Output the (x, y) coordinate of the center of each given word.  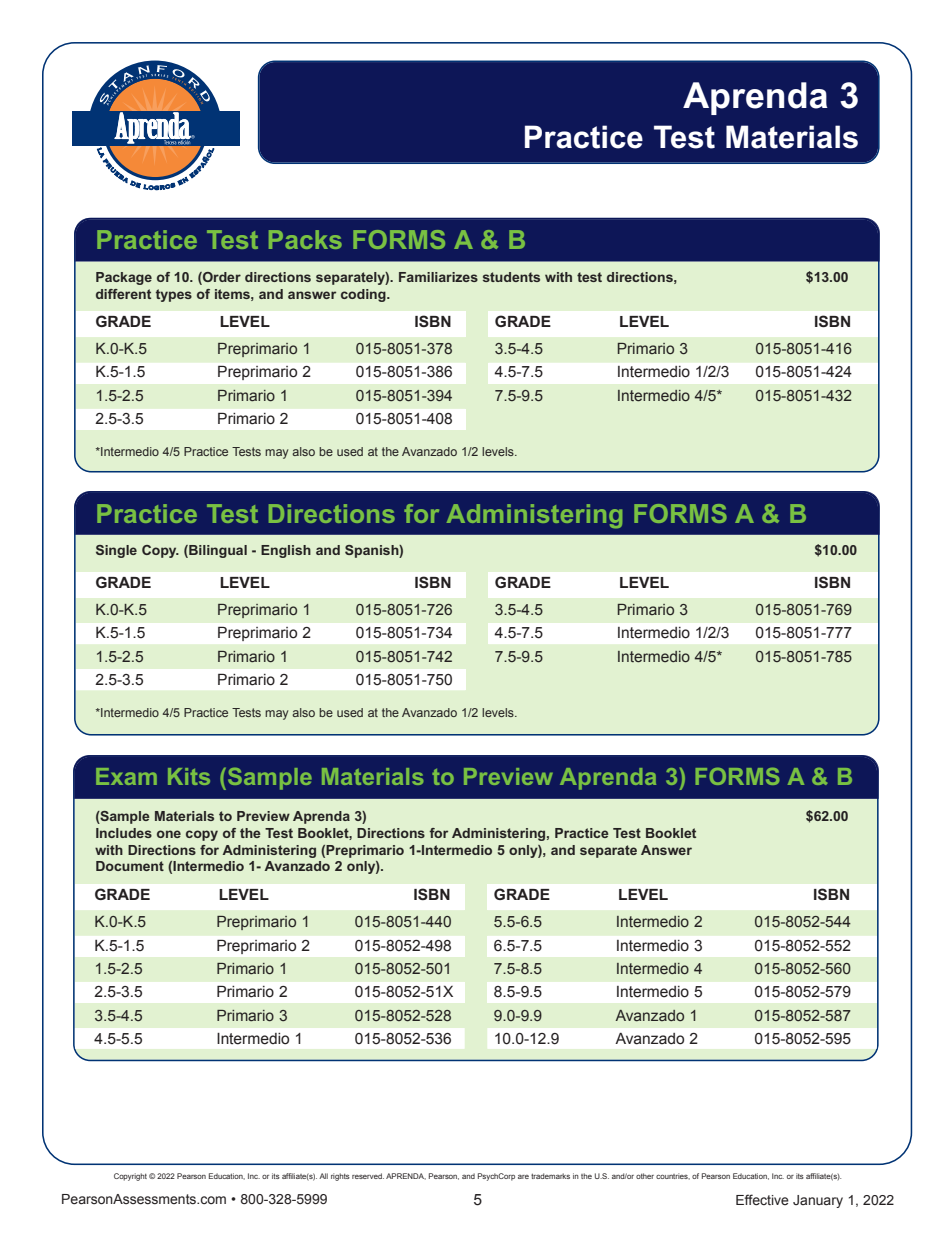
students (511, 277)
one (169, 834)
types (174, 295)
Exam (126, 776)
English (286, 551)
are (523, 1176)
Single (116, 551)
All (323, 1176)
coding (364, 295)
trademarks (550, 1176)
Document (130, 866)
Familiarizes (438, 277)
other (645, 1176)
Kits (189, 776)
